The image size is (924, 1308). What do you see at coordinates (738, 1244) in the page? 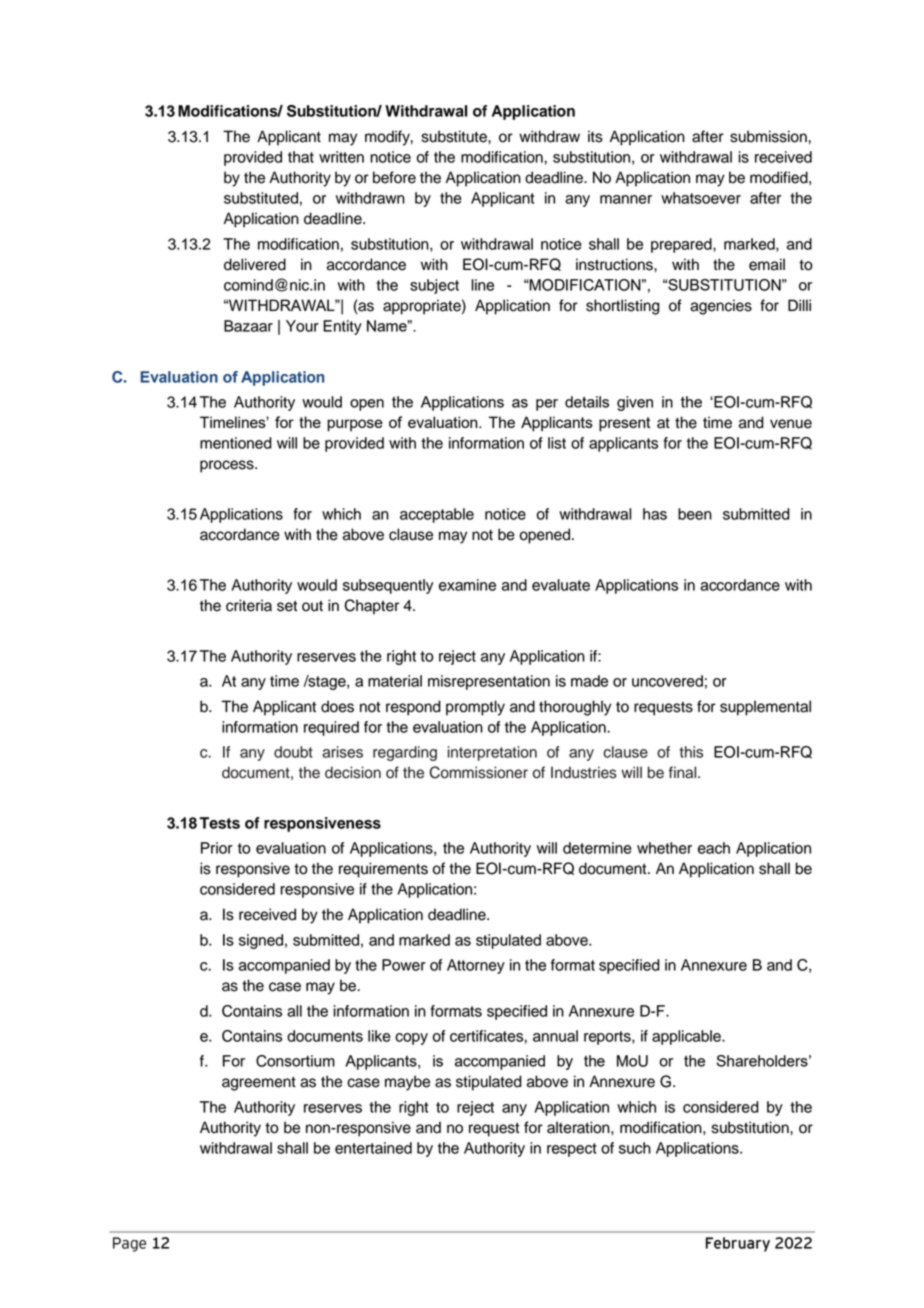
I see `February` at bounding box center [738, 1244].
